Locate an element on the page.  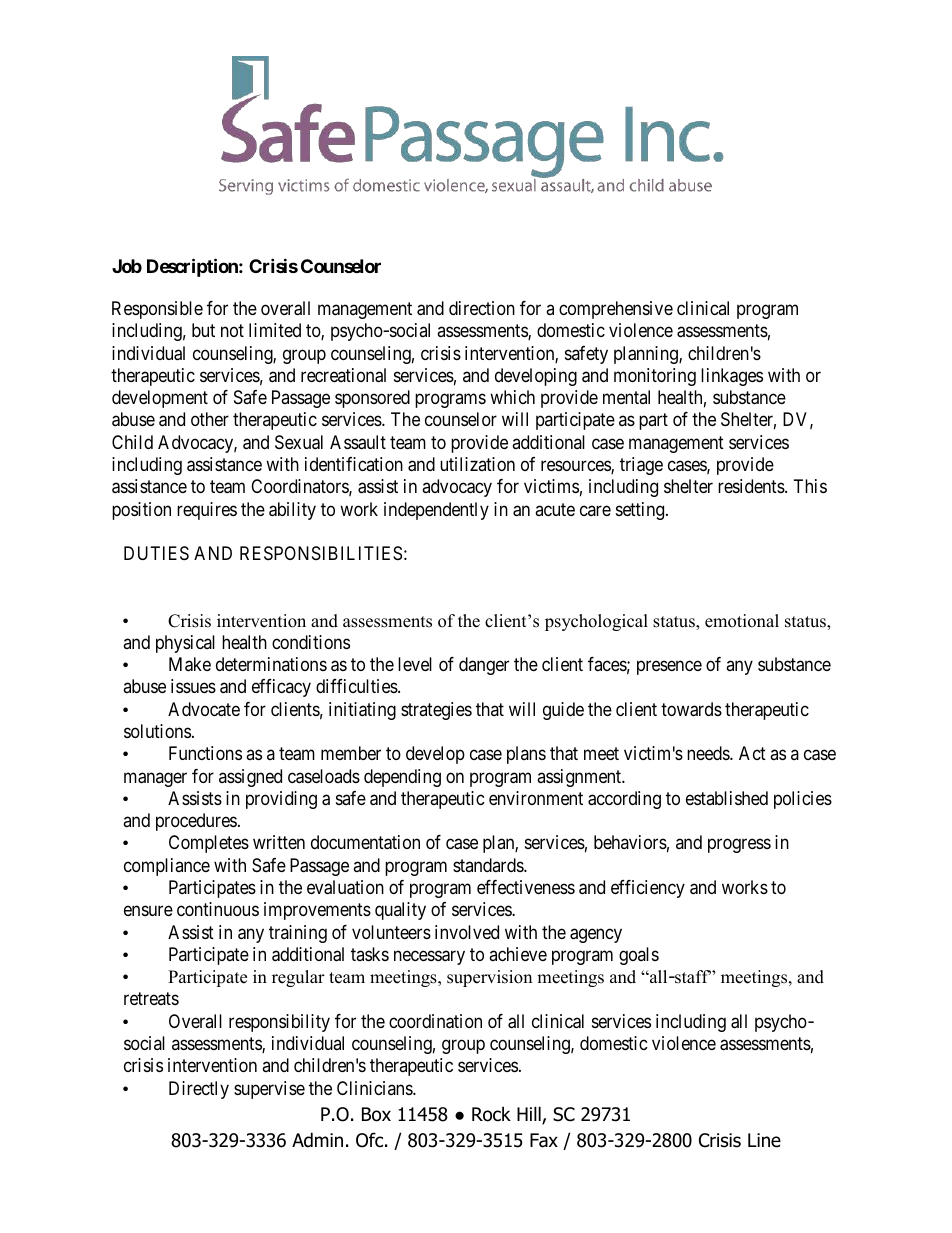
strategies is located at coordinates (436, 711).
